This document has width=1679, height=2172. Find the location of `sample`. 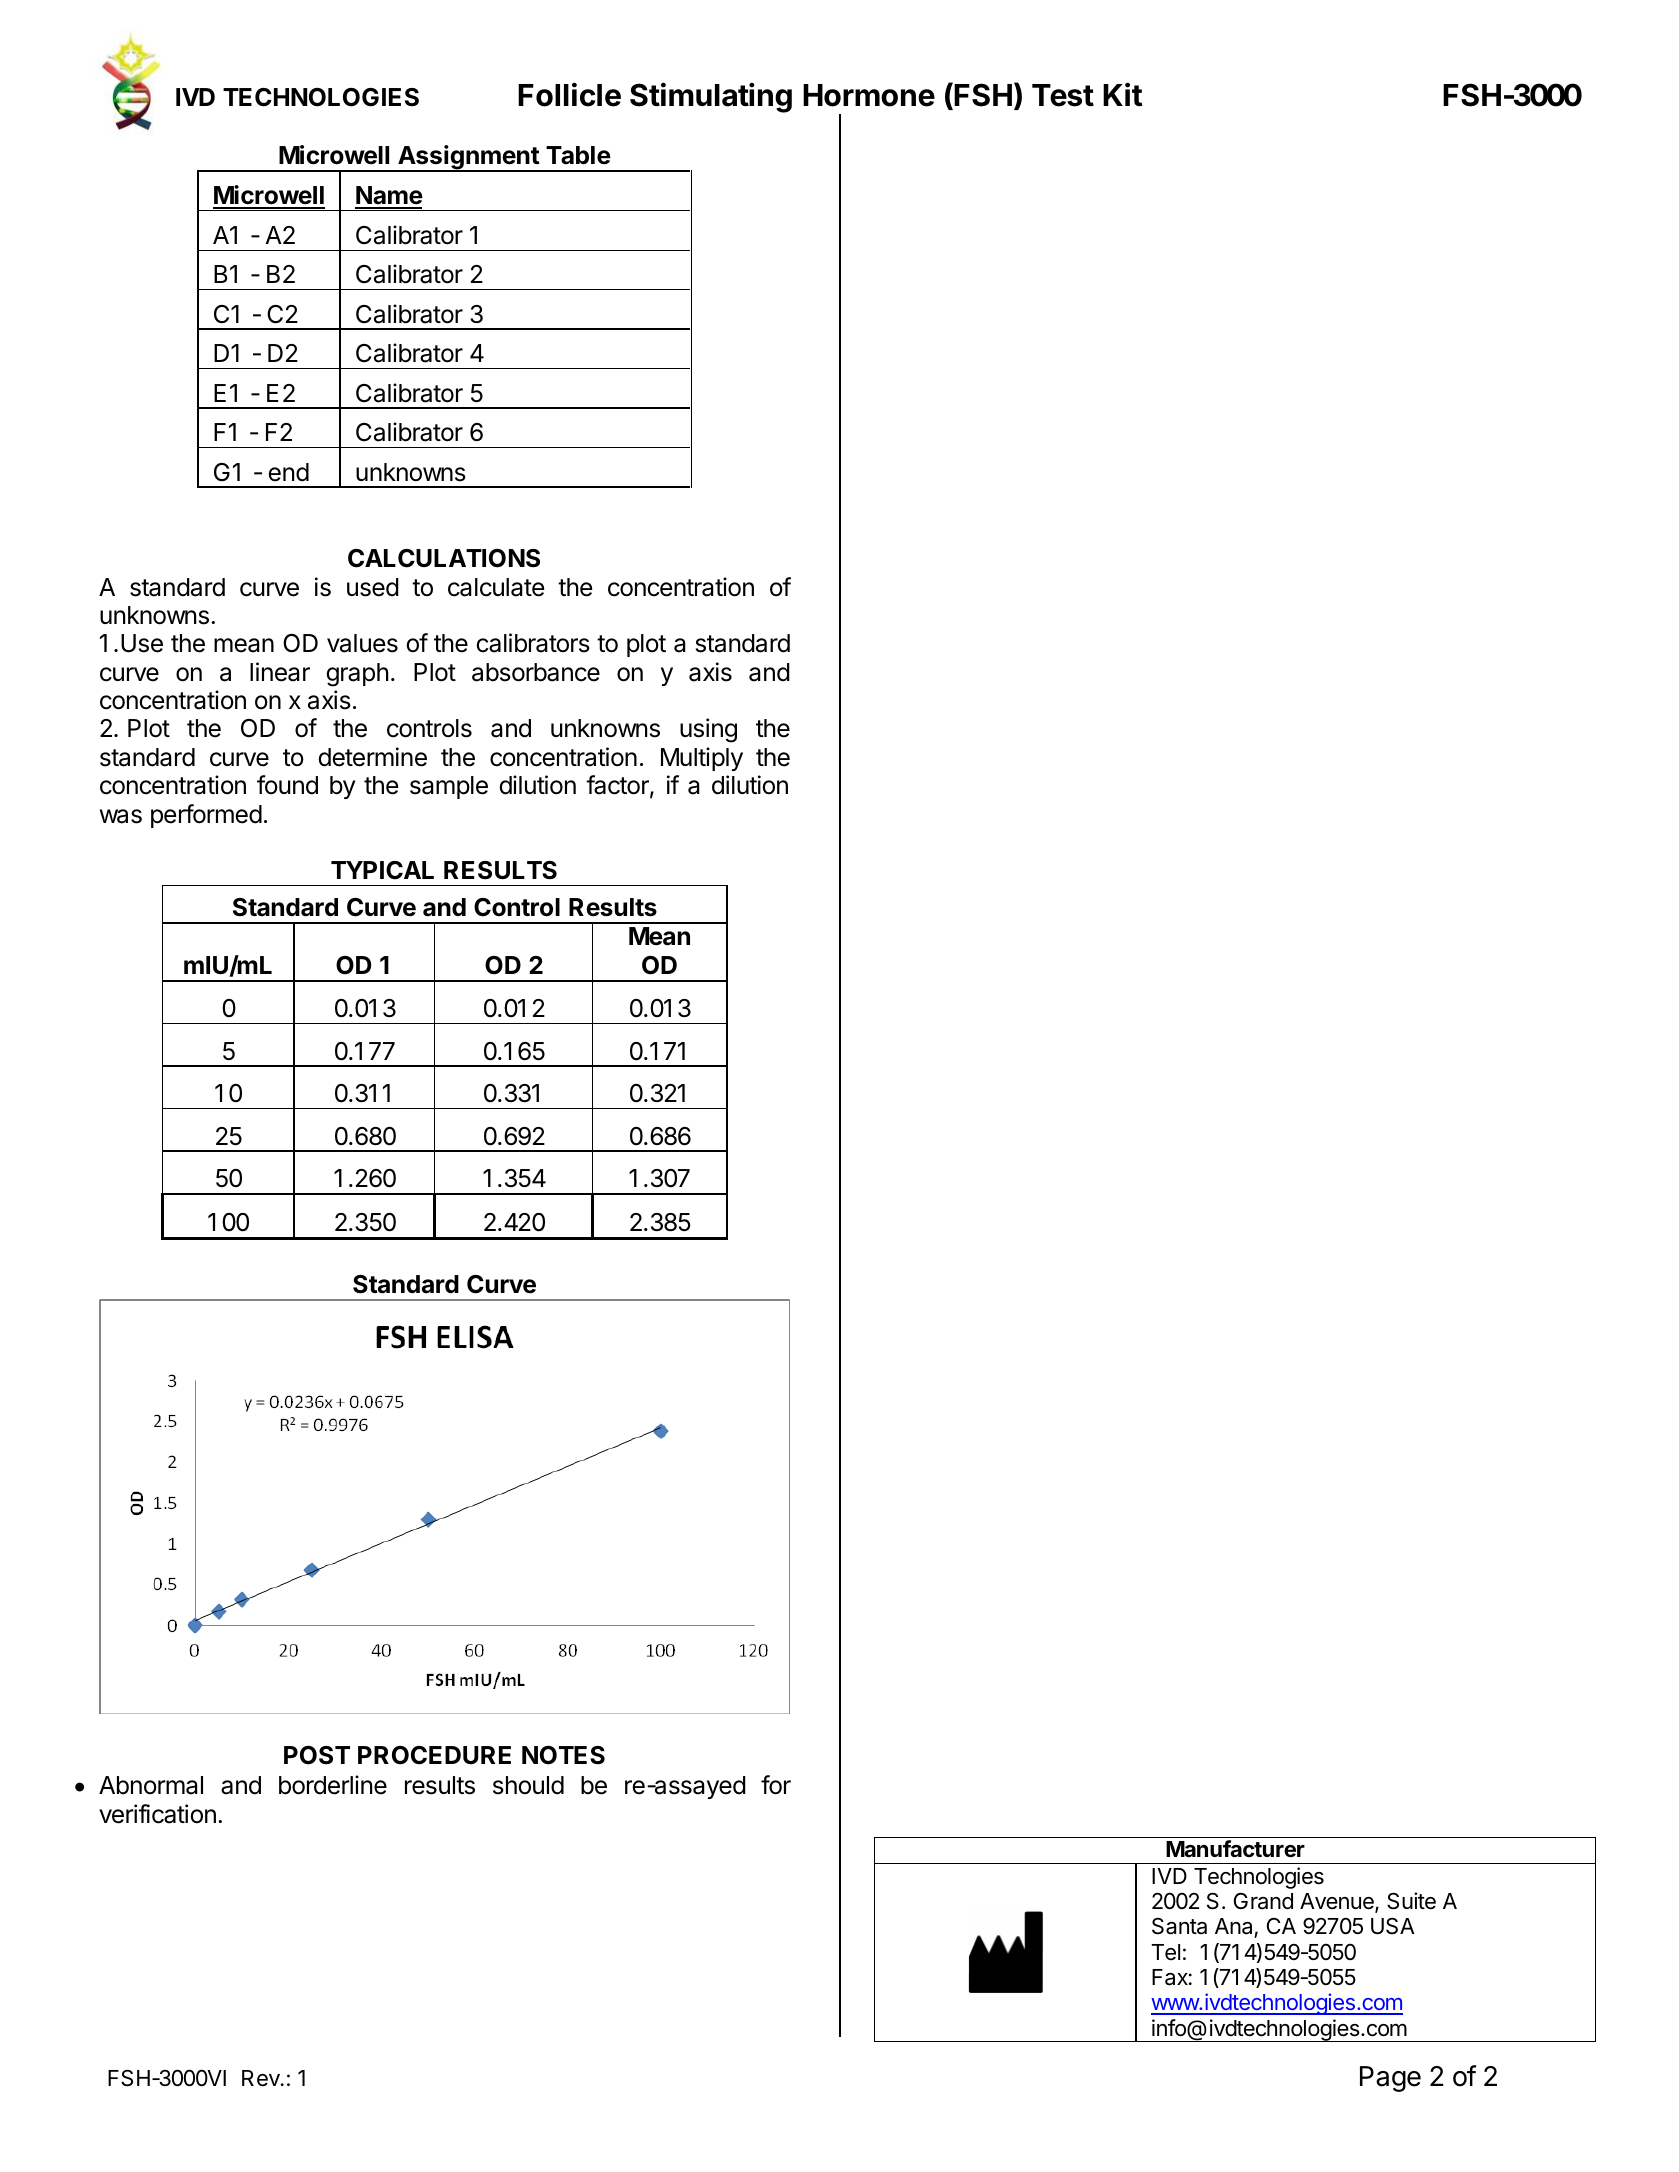

sample is located at coordinates (449, 787).
